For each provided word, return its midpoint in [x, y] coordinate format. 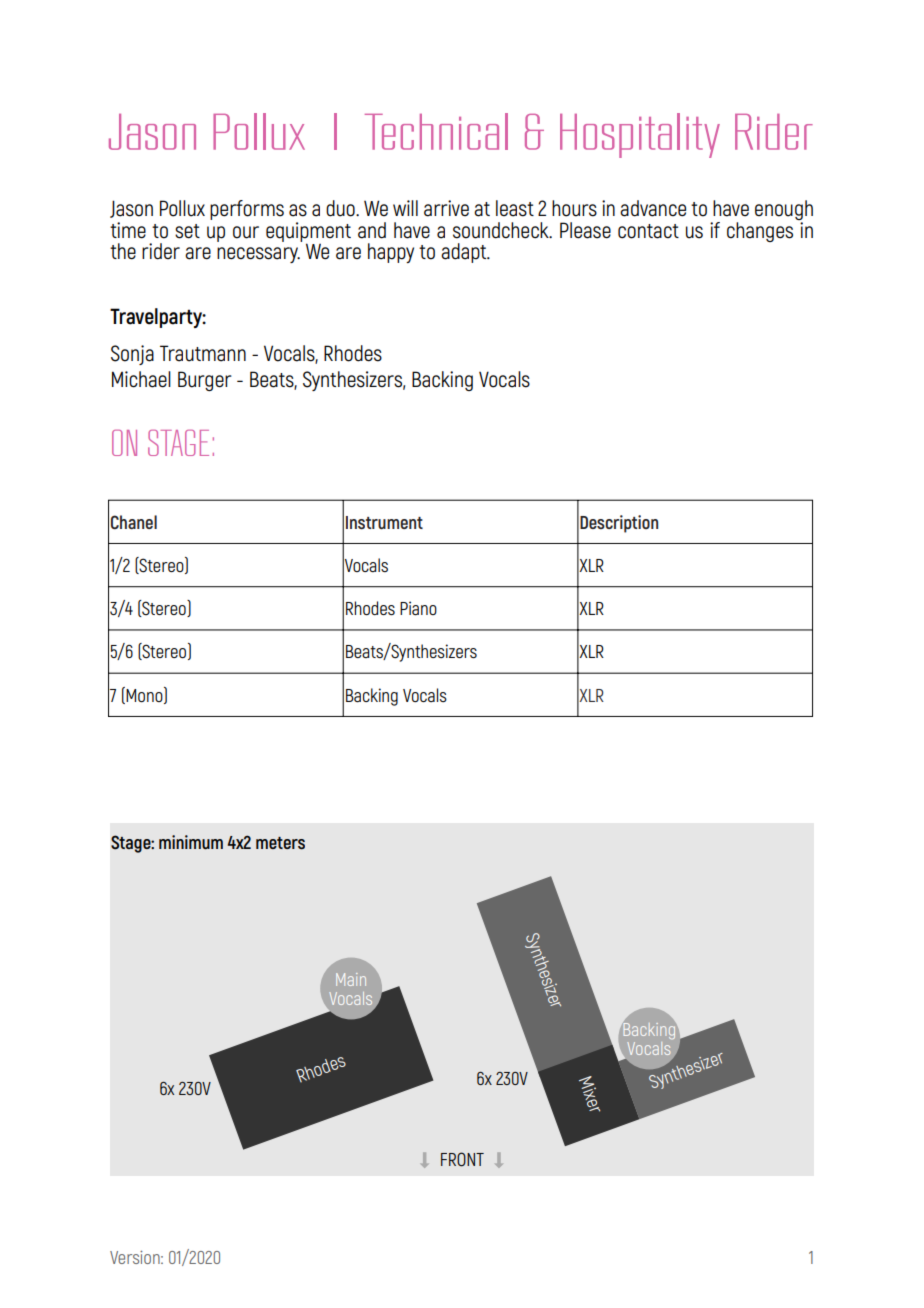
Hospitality [640, 135]
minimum [191, 842]
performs [247, 210]
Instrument [384, 523]
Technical [436, 131]
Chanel [134, 522]
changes [760, 232]
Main [351, 979]
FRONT [462, 1159]
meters [280, 843]
